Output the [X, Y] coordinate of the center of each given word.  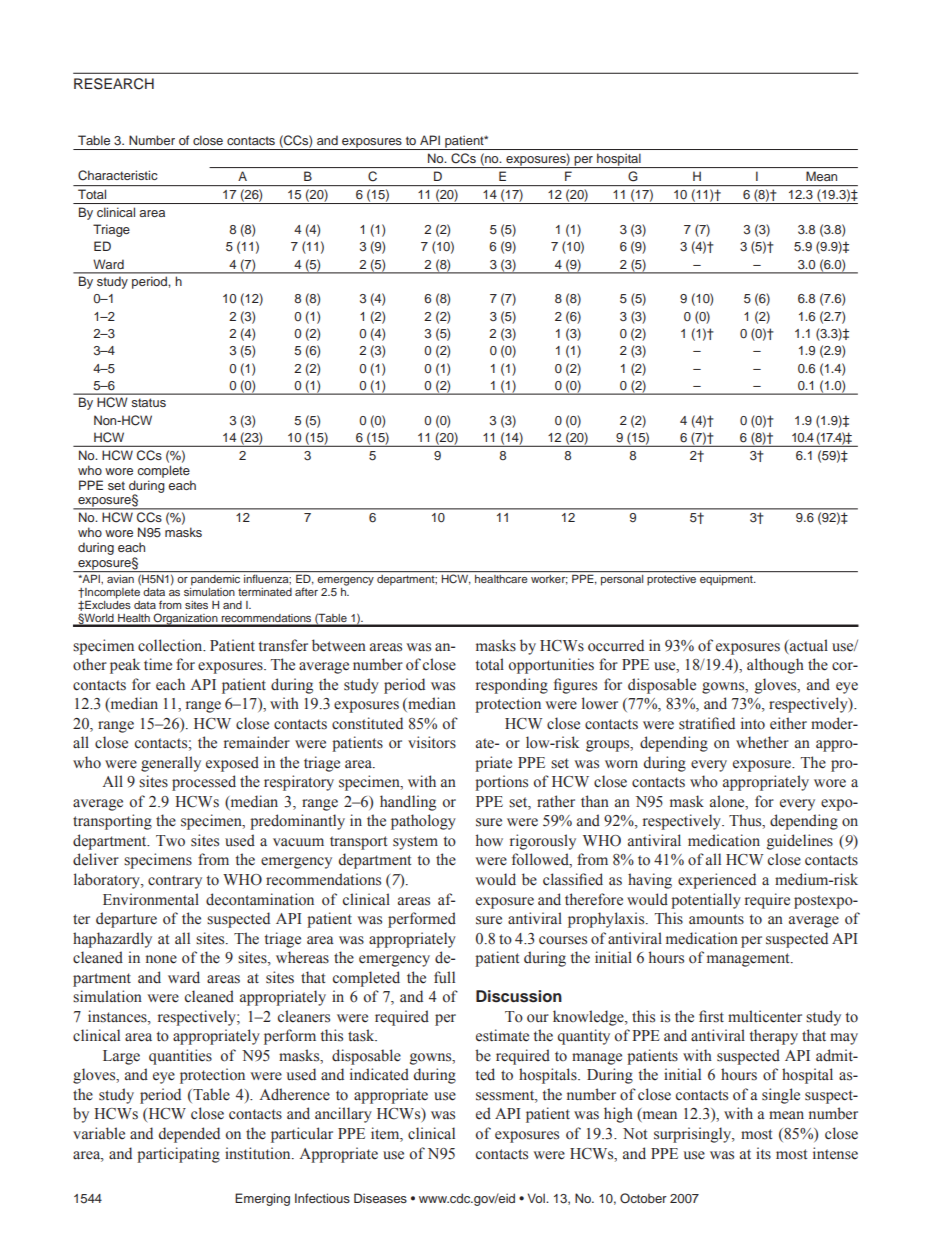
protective [671, 580]
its [763, 1153]
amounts [716, 919]
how [489, 840]
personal [622, 580]
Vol [537, 1198]
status [148, 402]
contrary [175, 882]
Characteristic [118, 175]
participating [178, 1155]
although [775, 666]
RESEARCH [114, 84]
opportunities [551, 666]
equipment [727, 580]
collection [171, 645]
